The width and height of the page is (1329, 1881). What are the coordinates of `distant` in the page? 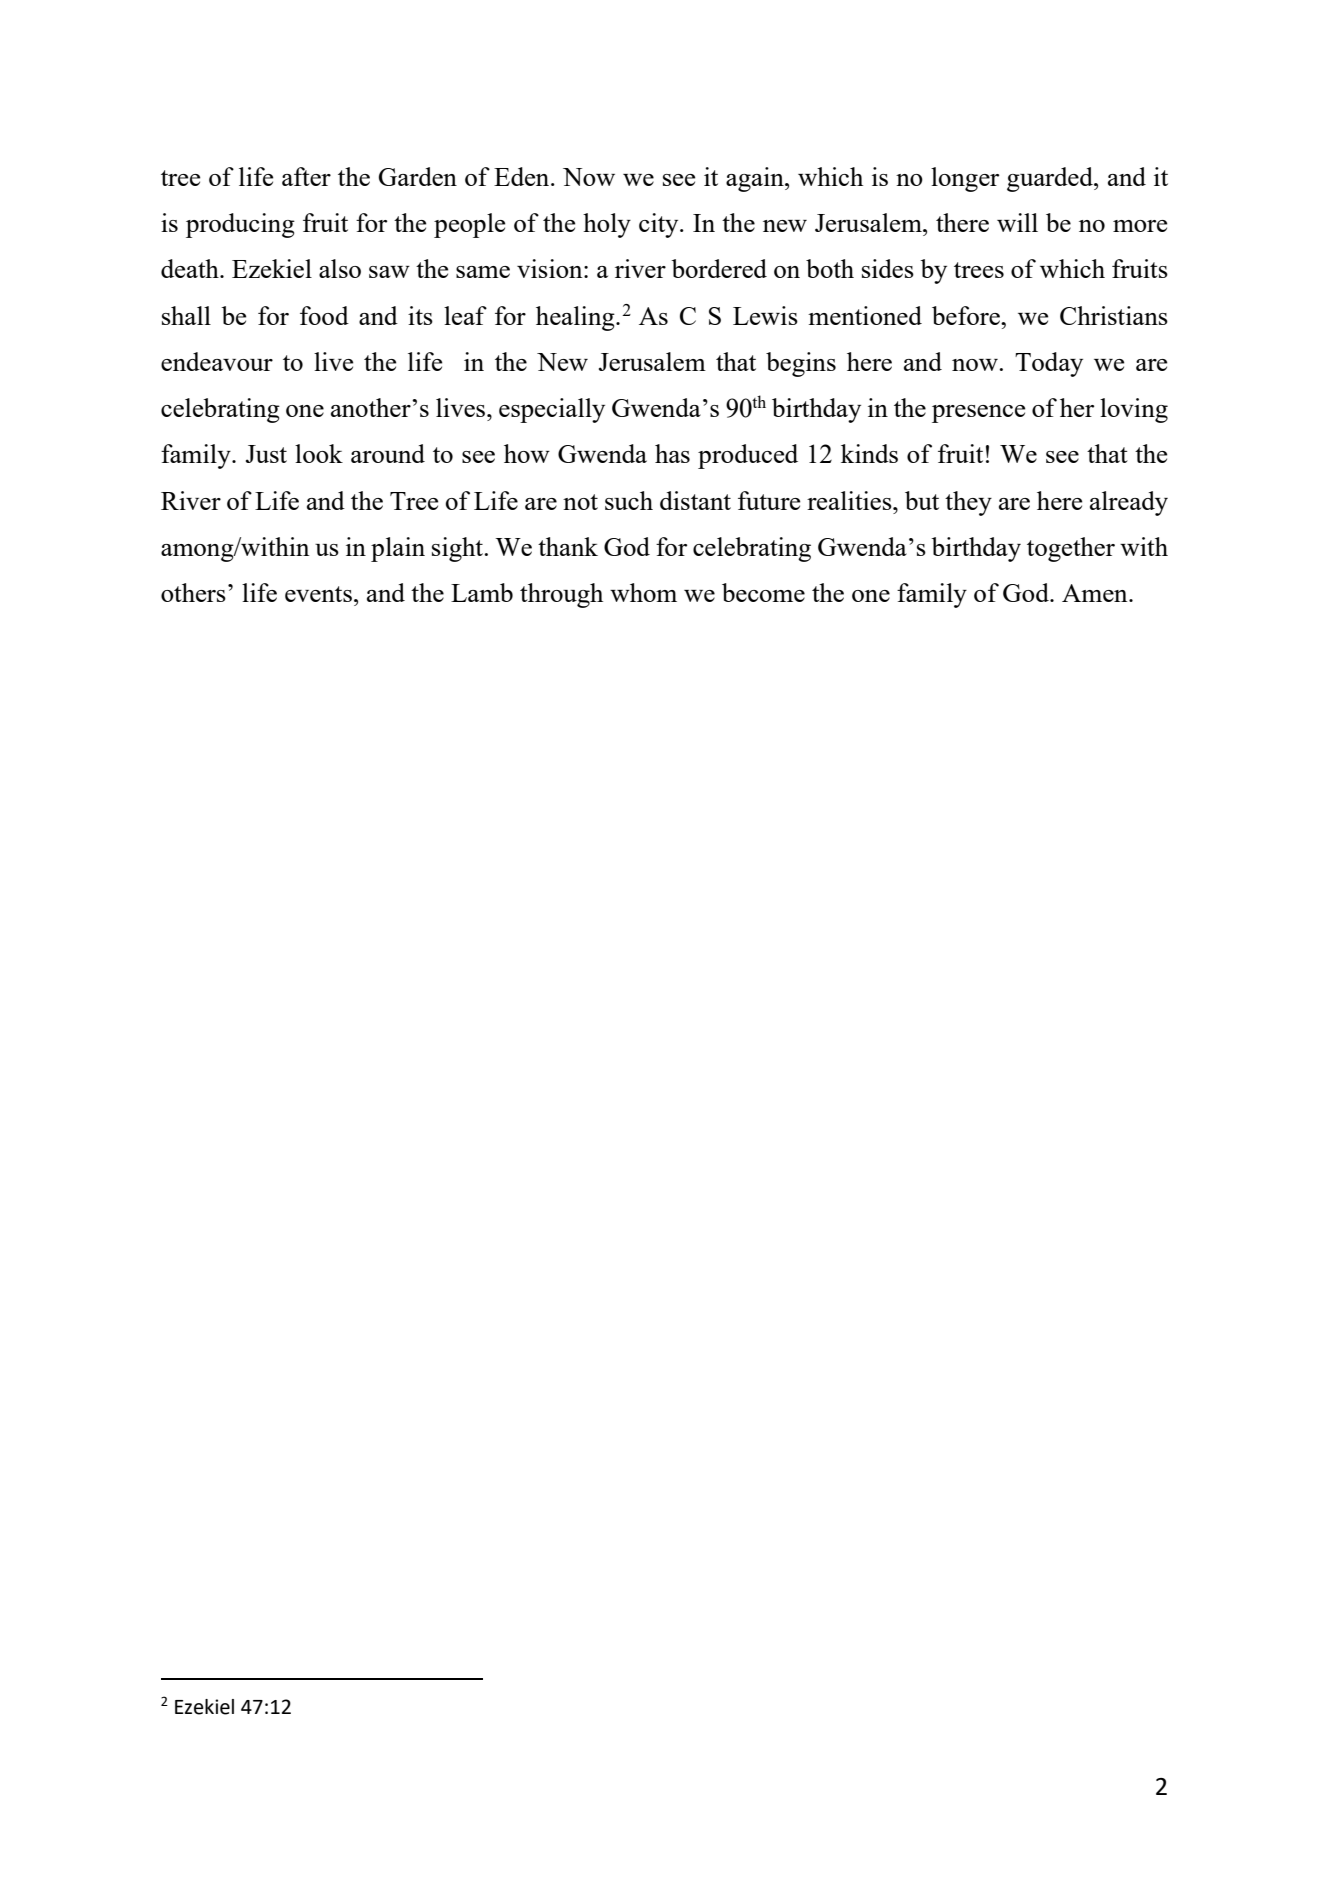 It's located at (695, 500).
